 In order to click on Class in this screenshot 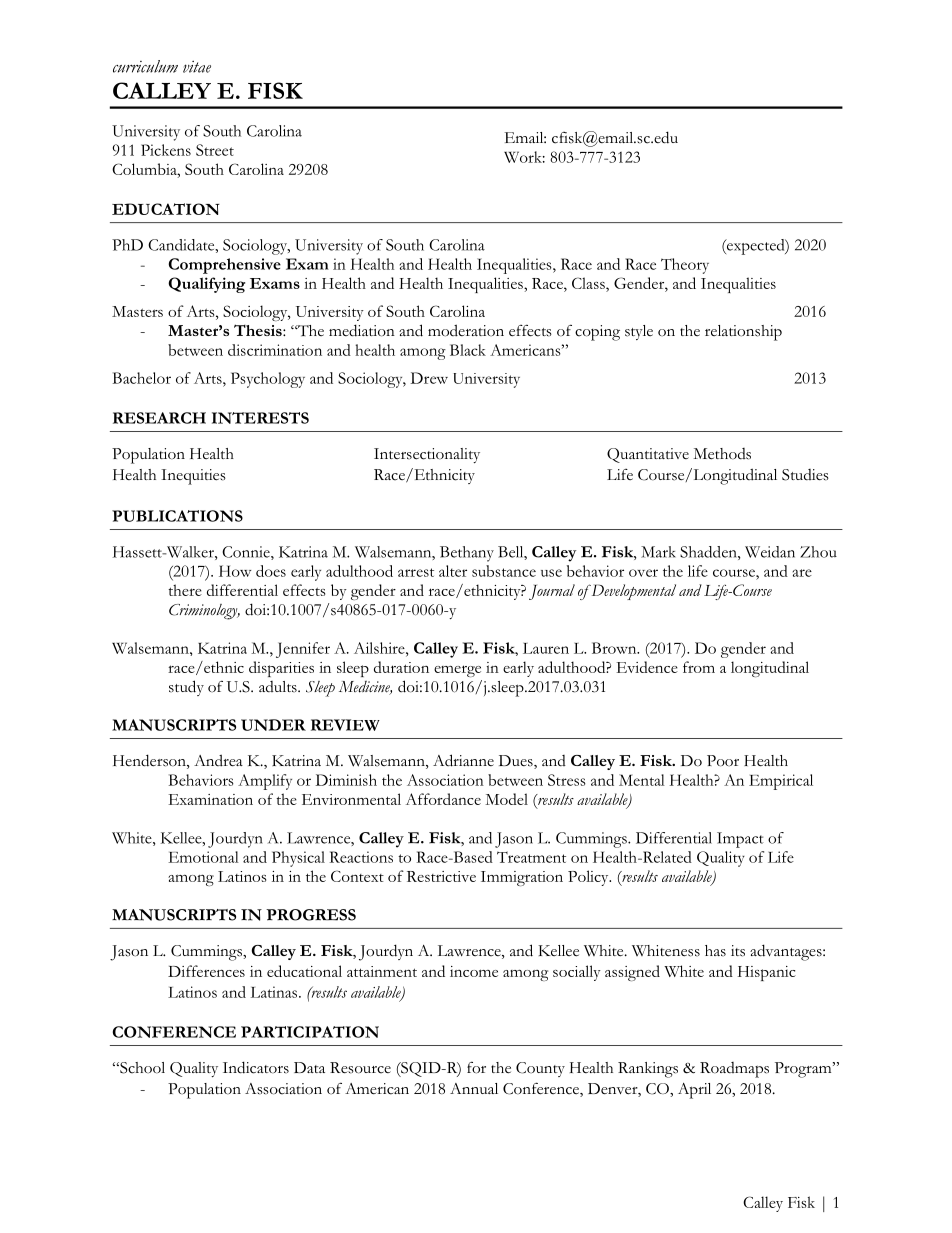, I will do `click(589, 284)`.
